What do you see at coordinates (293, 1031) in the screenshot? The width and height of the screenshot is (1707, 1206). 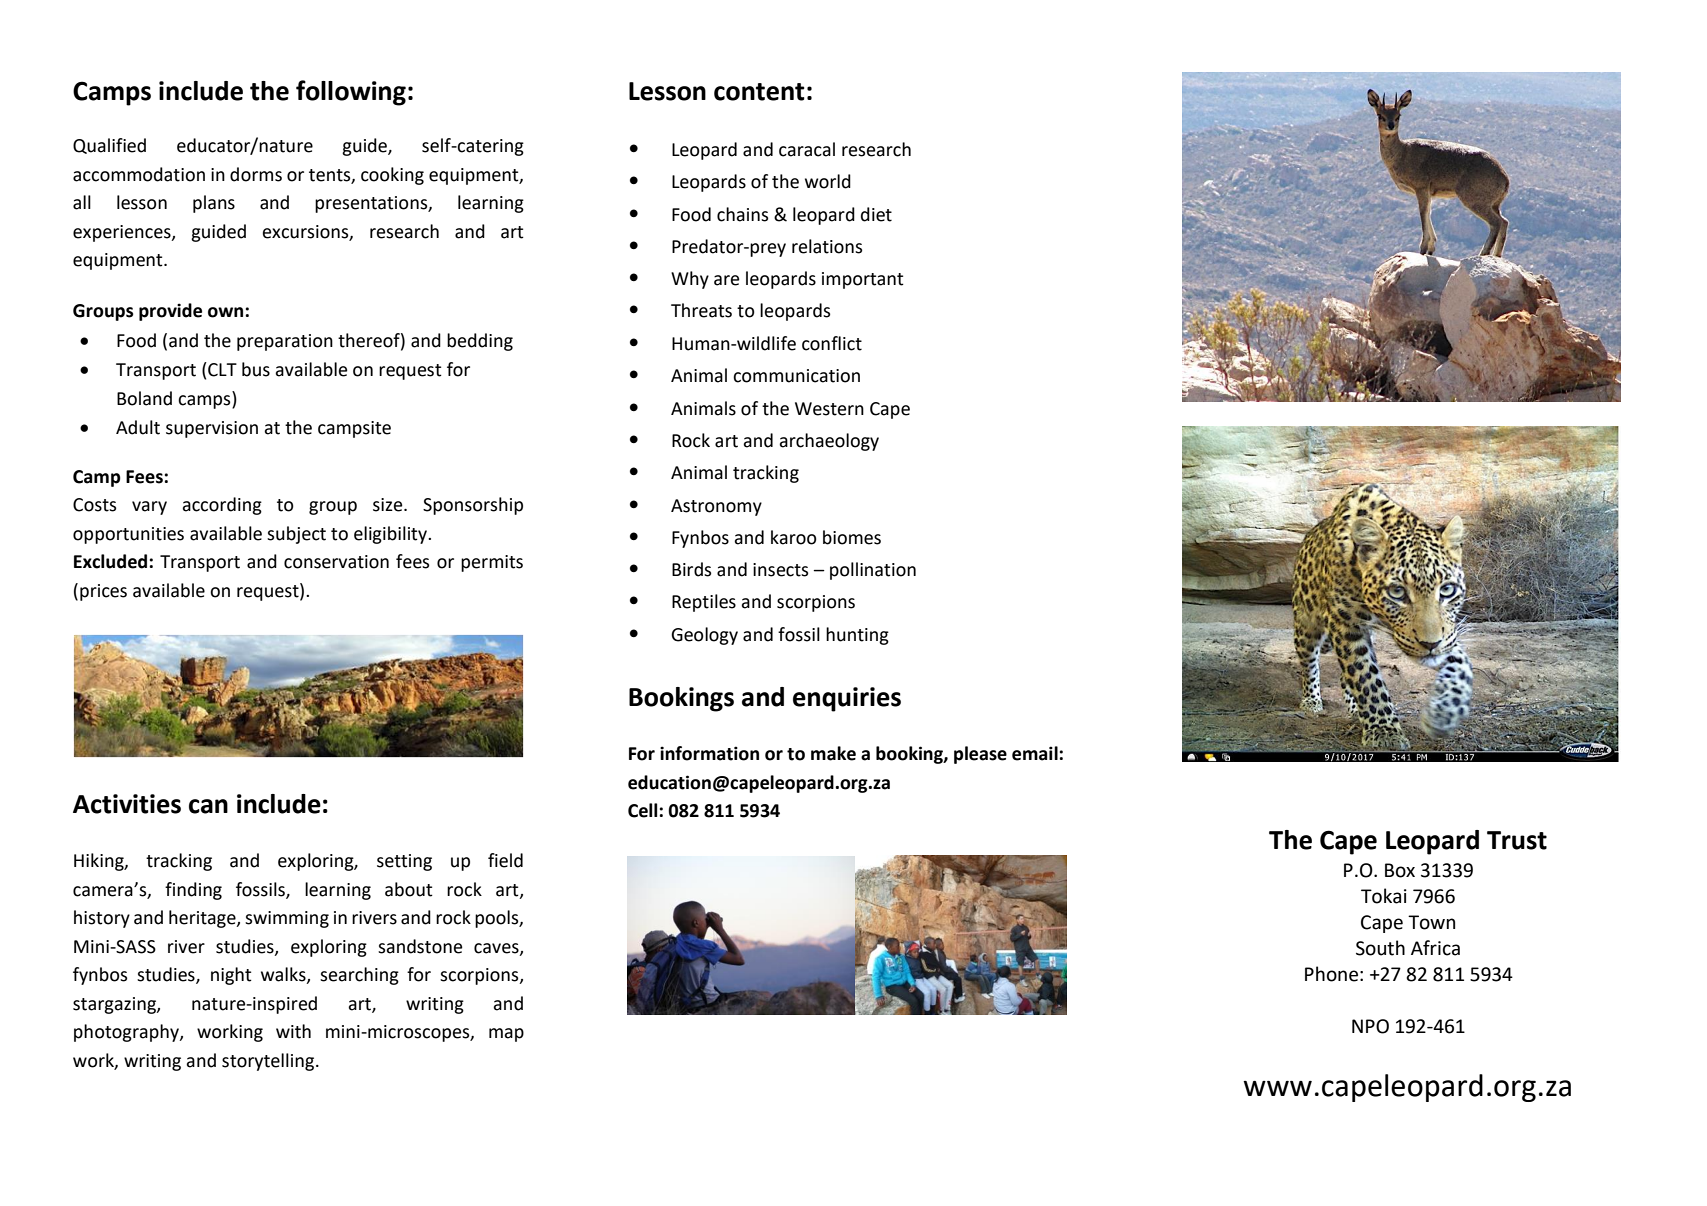 I see `with` at bounding box center [293, 1031].
